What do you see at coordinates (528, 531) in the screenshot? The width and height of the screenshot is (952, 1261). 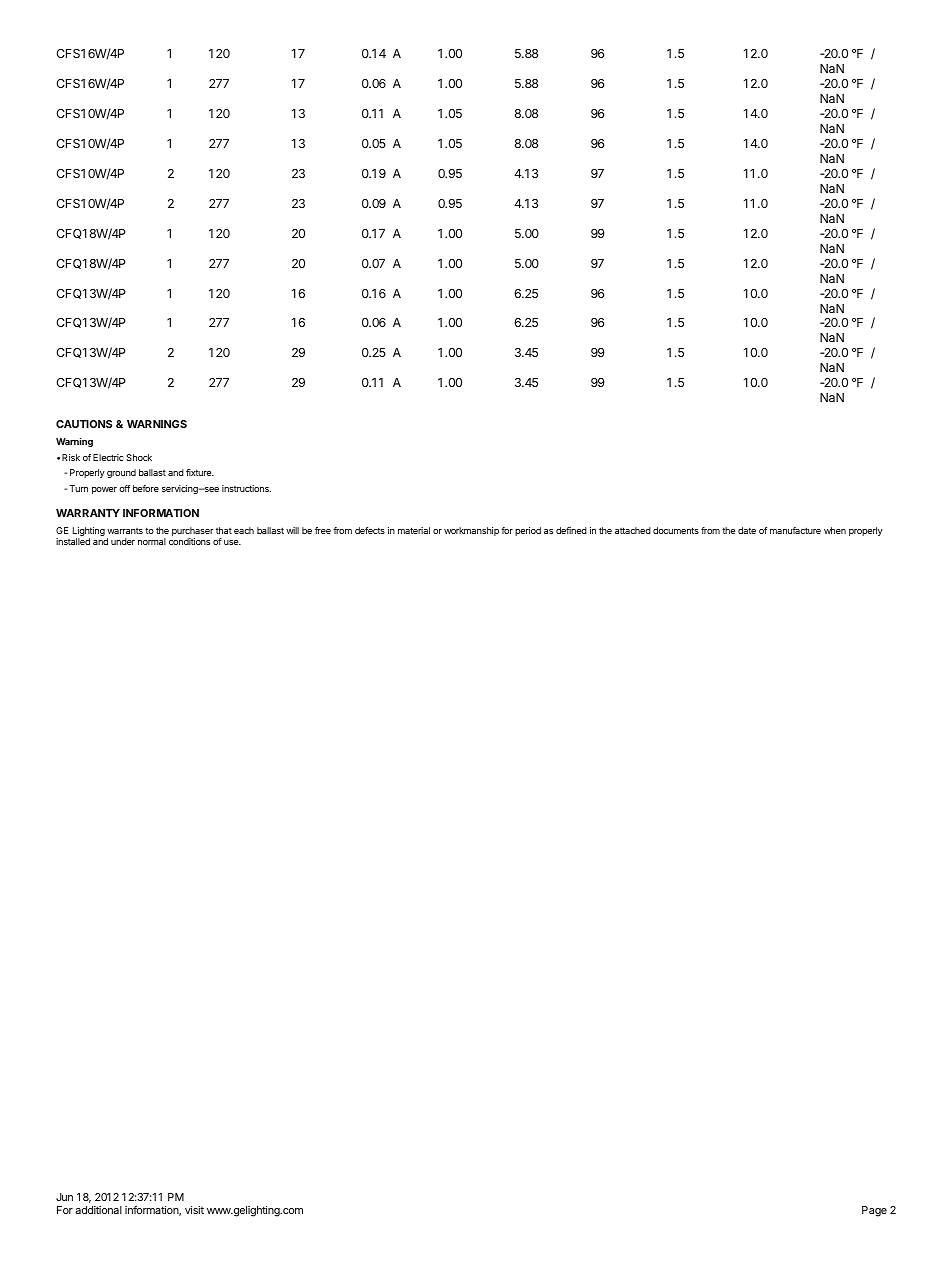 I see `period` at bounding box center [528, 531].
